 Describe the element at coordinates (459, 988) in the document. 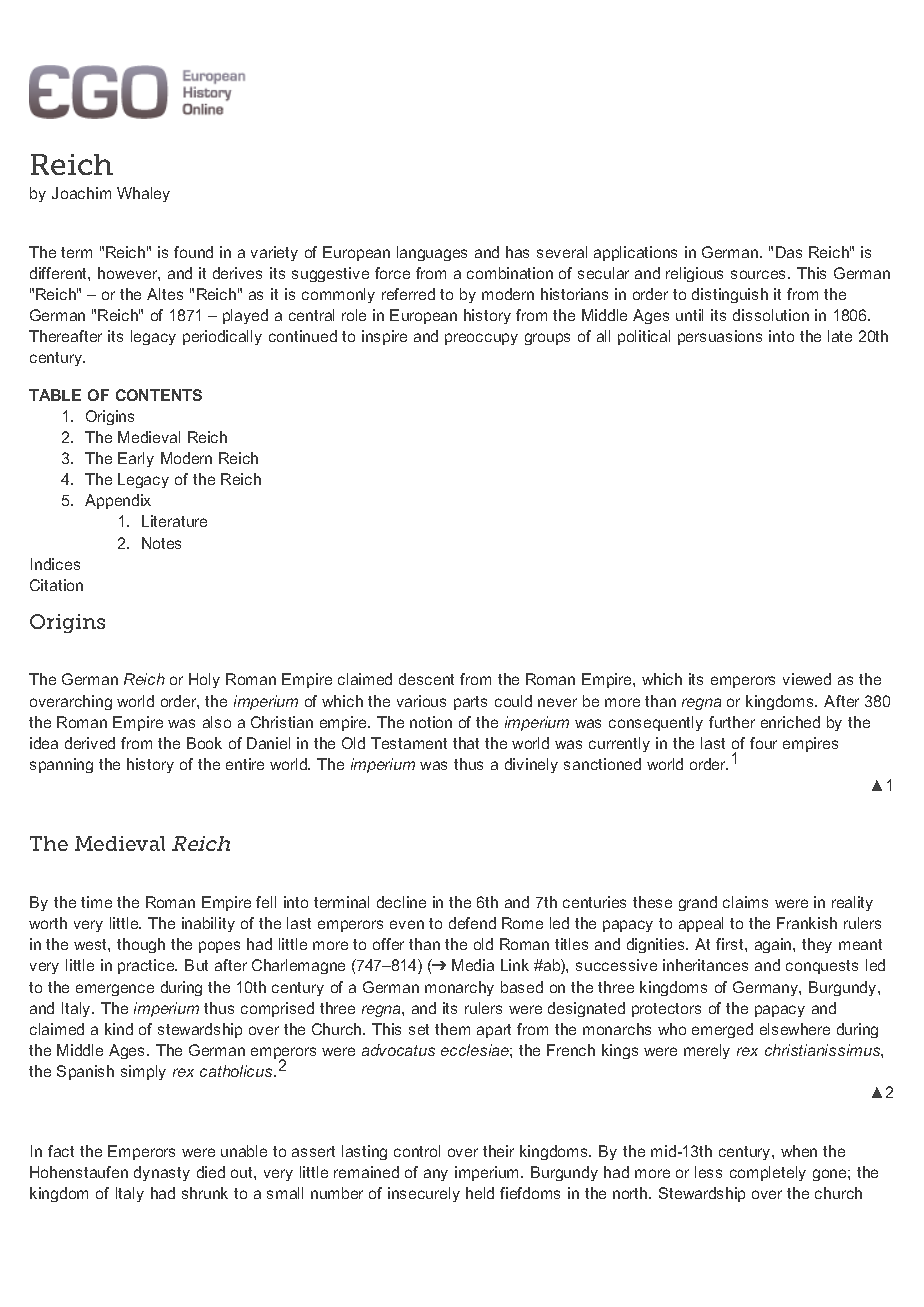

I see `monarchy` at that location.
